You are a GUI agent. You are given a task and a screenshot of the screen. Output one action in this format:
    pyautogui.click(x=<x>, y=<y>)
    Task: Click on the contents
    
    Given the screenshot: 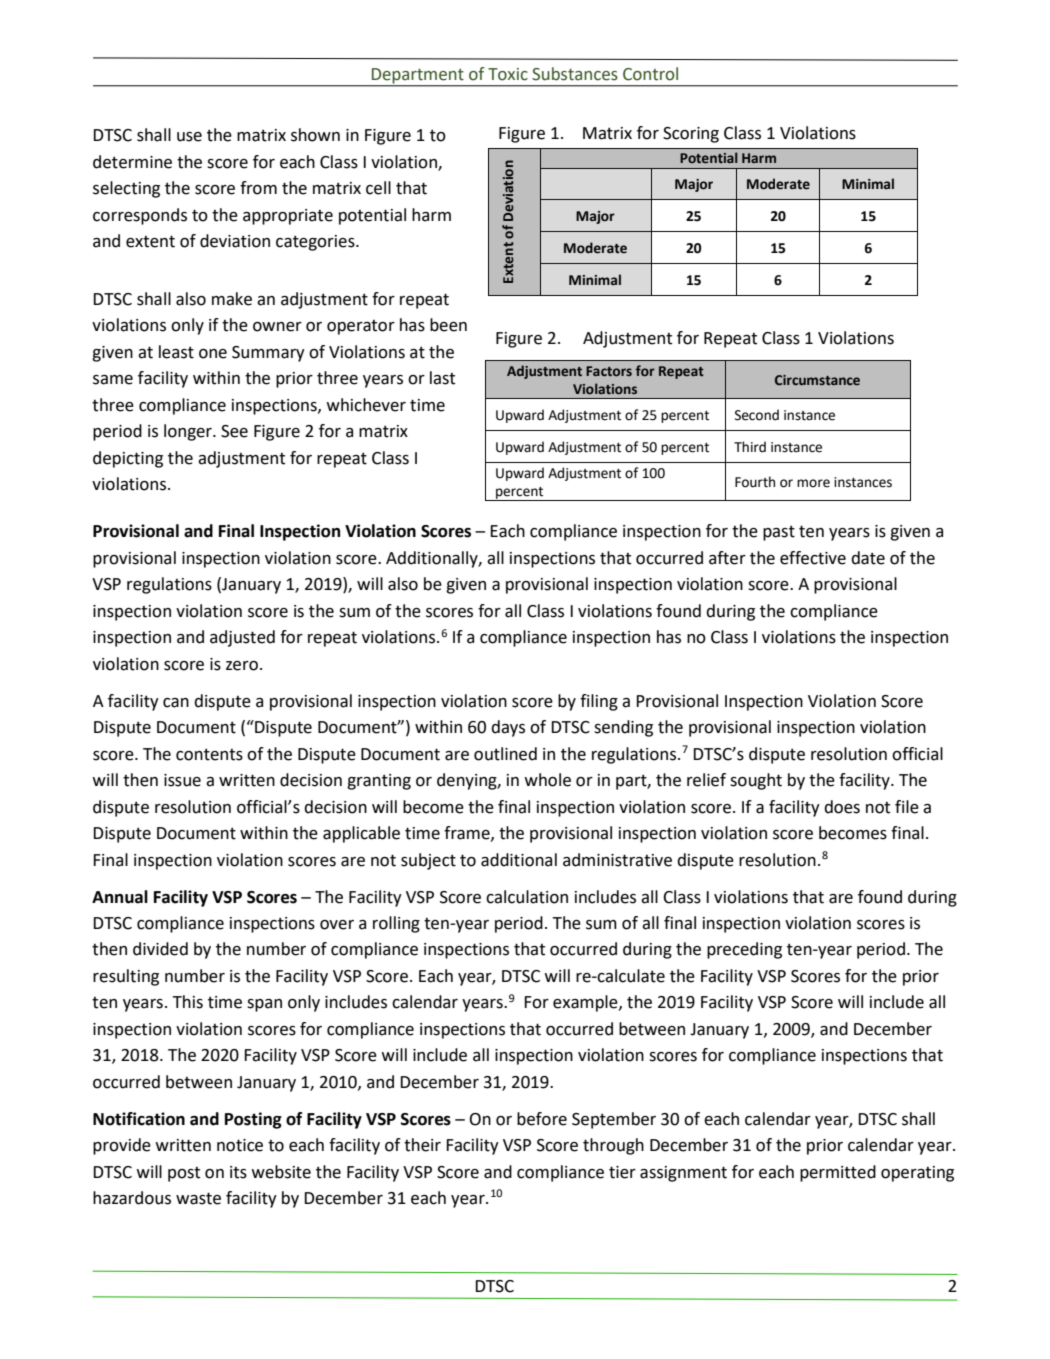 What is the action you would take?
    pyautogui.click(x=209, y=754)
